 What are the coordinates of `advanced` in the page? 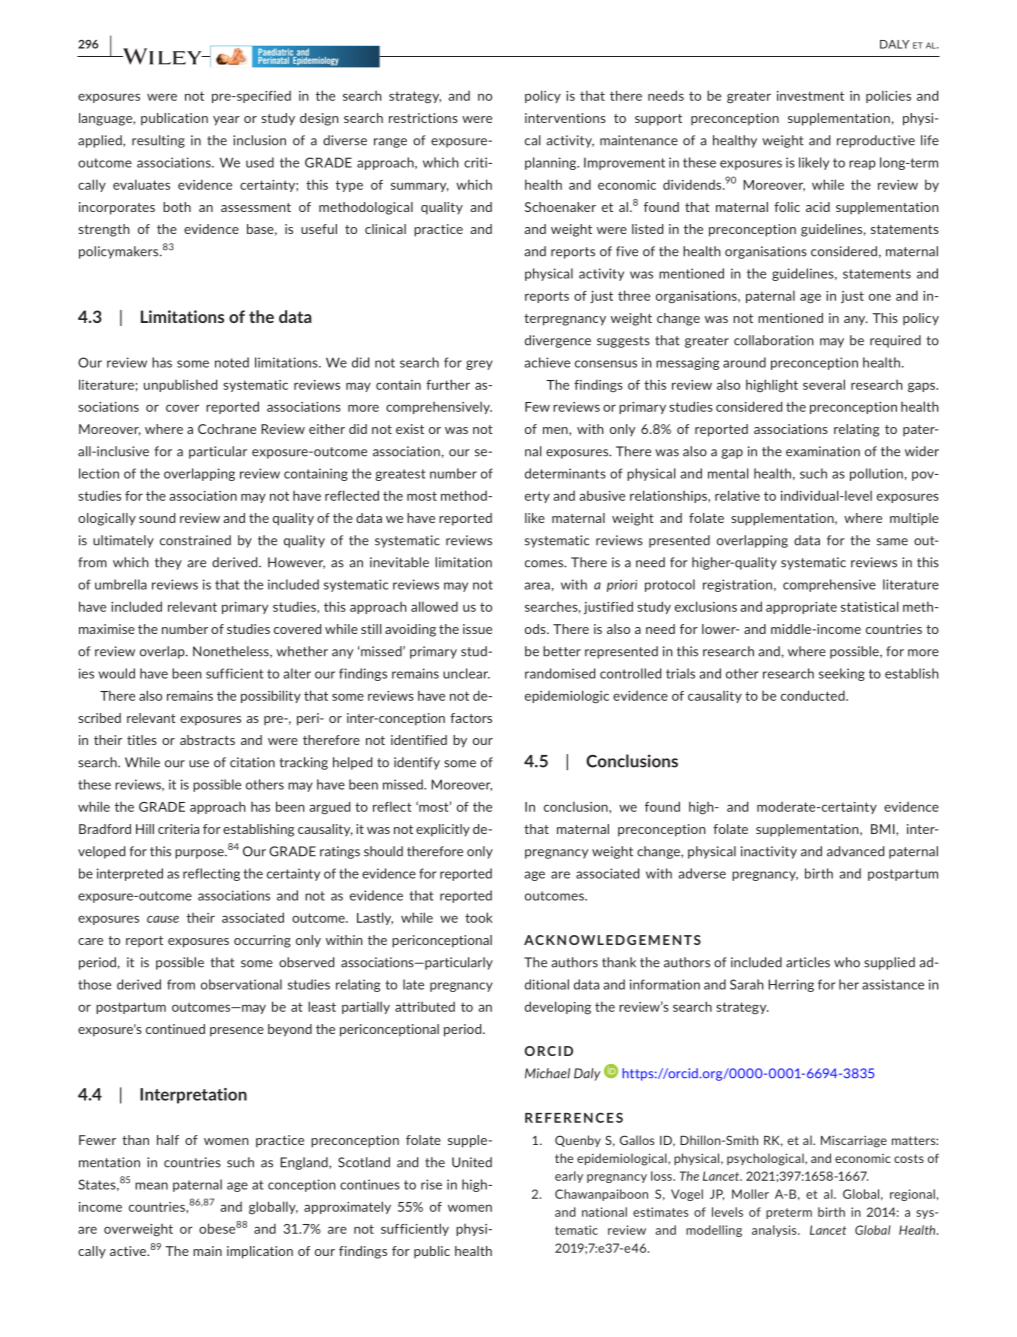 It's located at (855, 851).
